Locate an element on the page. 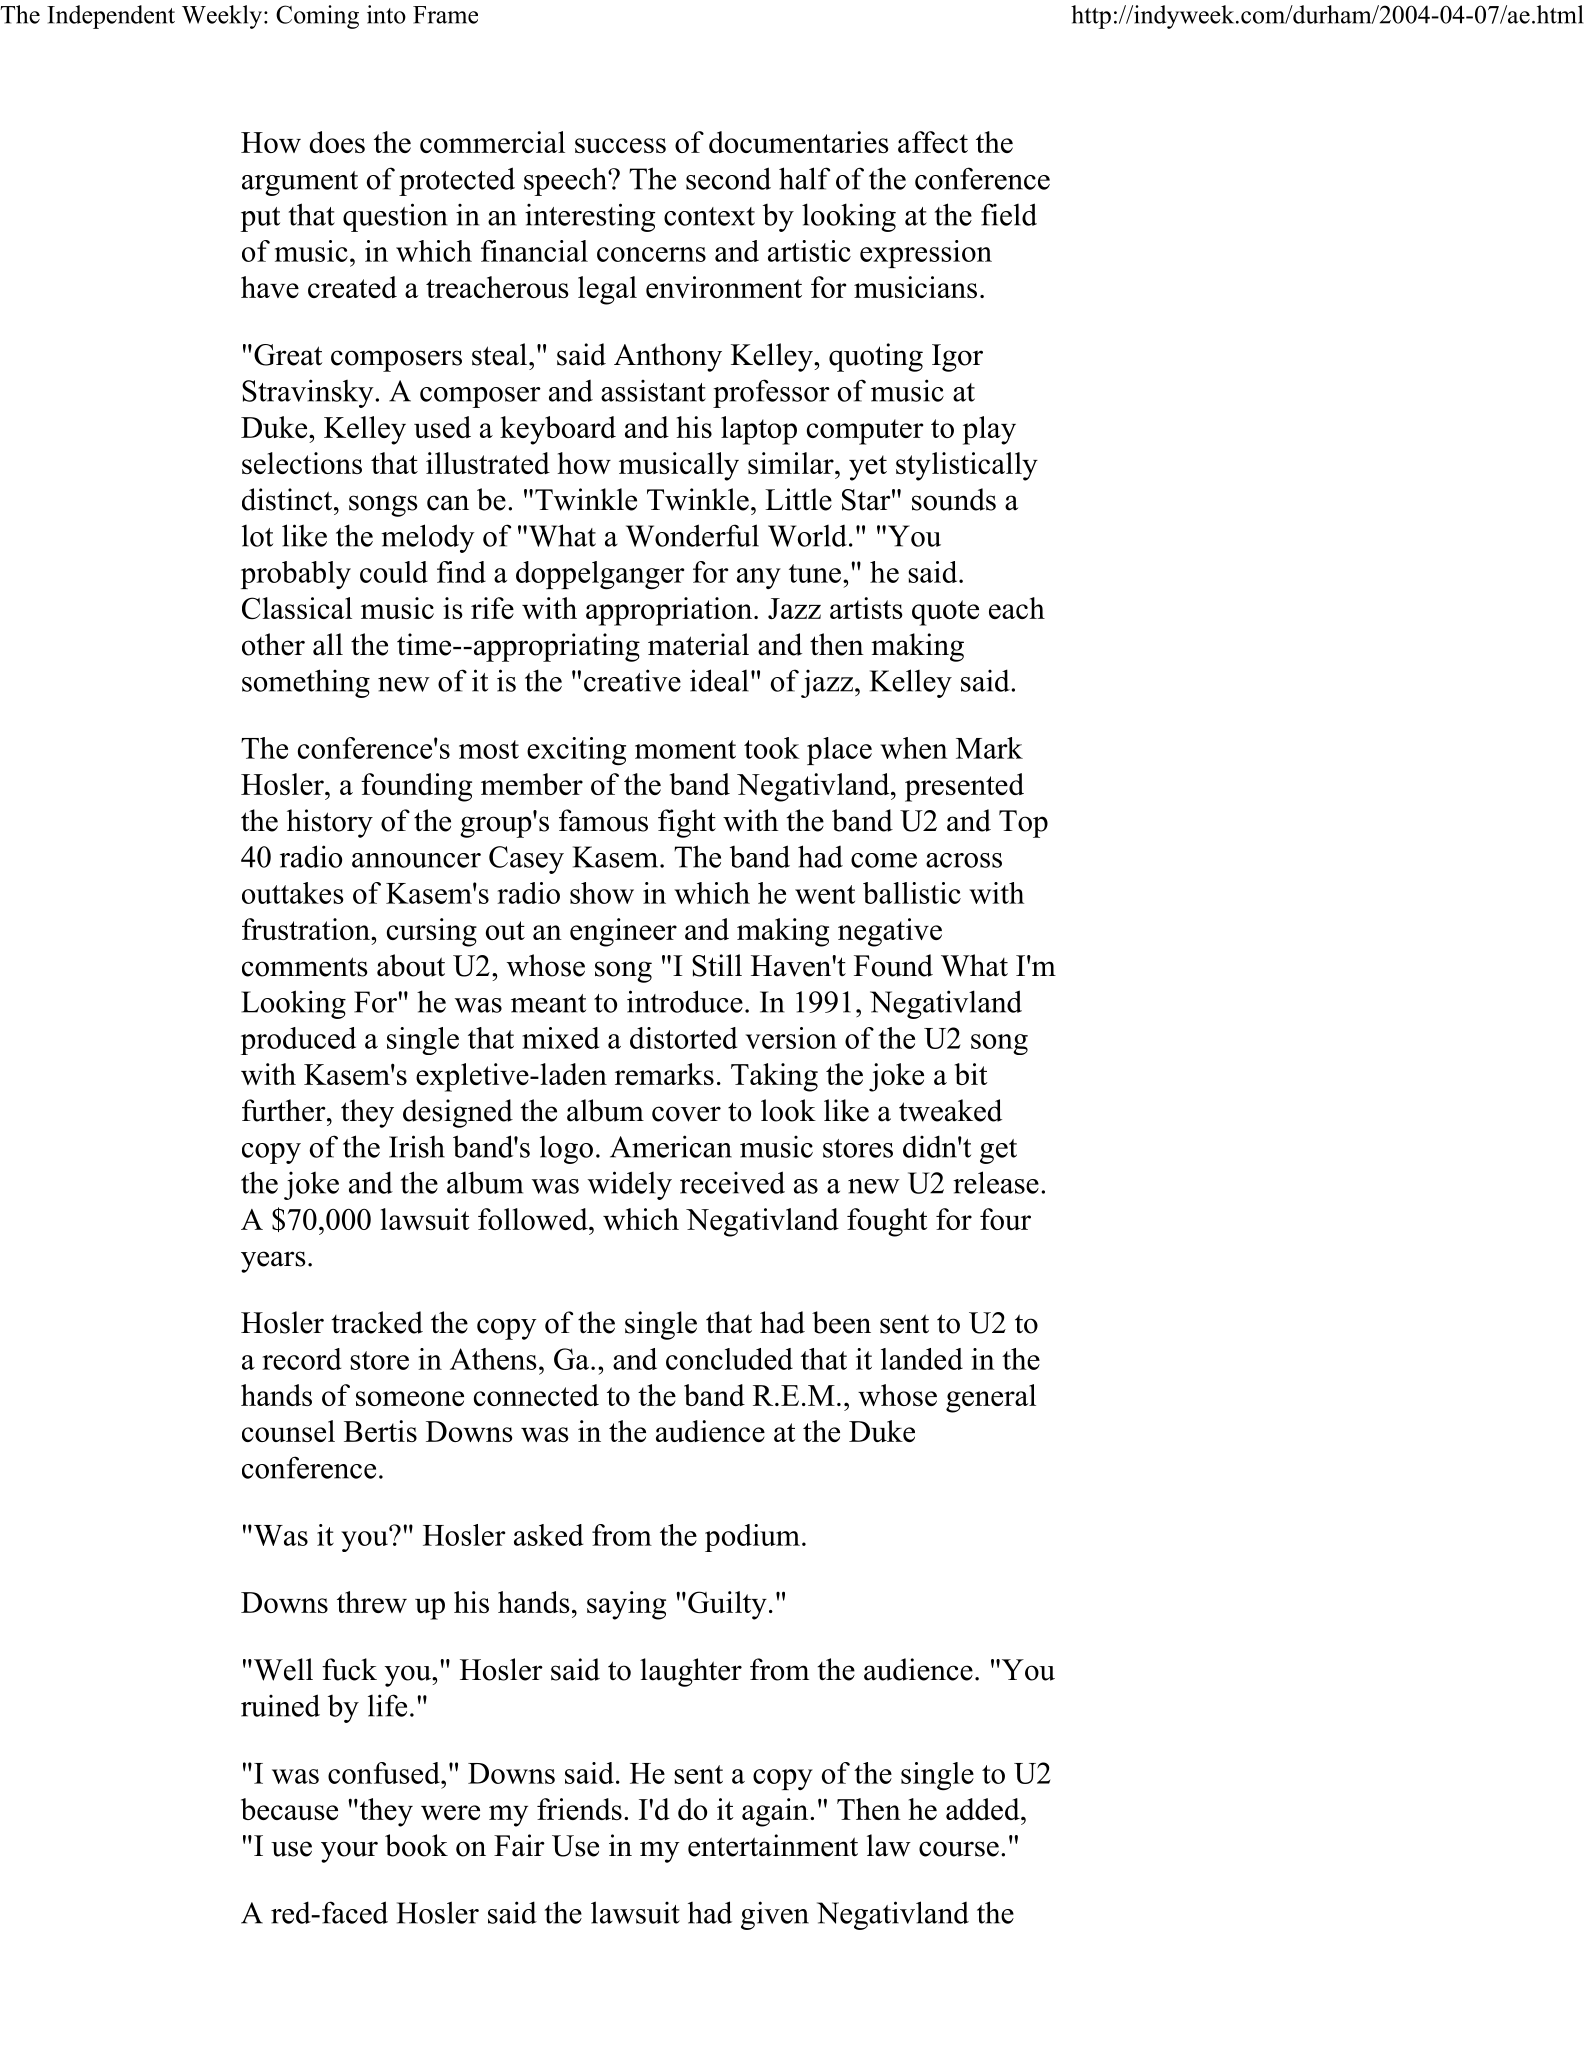 This image has width=1584, height=2050. course is located at coordinates (959, 1849).
